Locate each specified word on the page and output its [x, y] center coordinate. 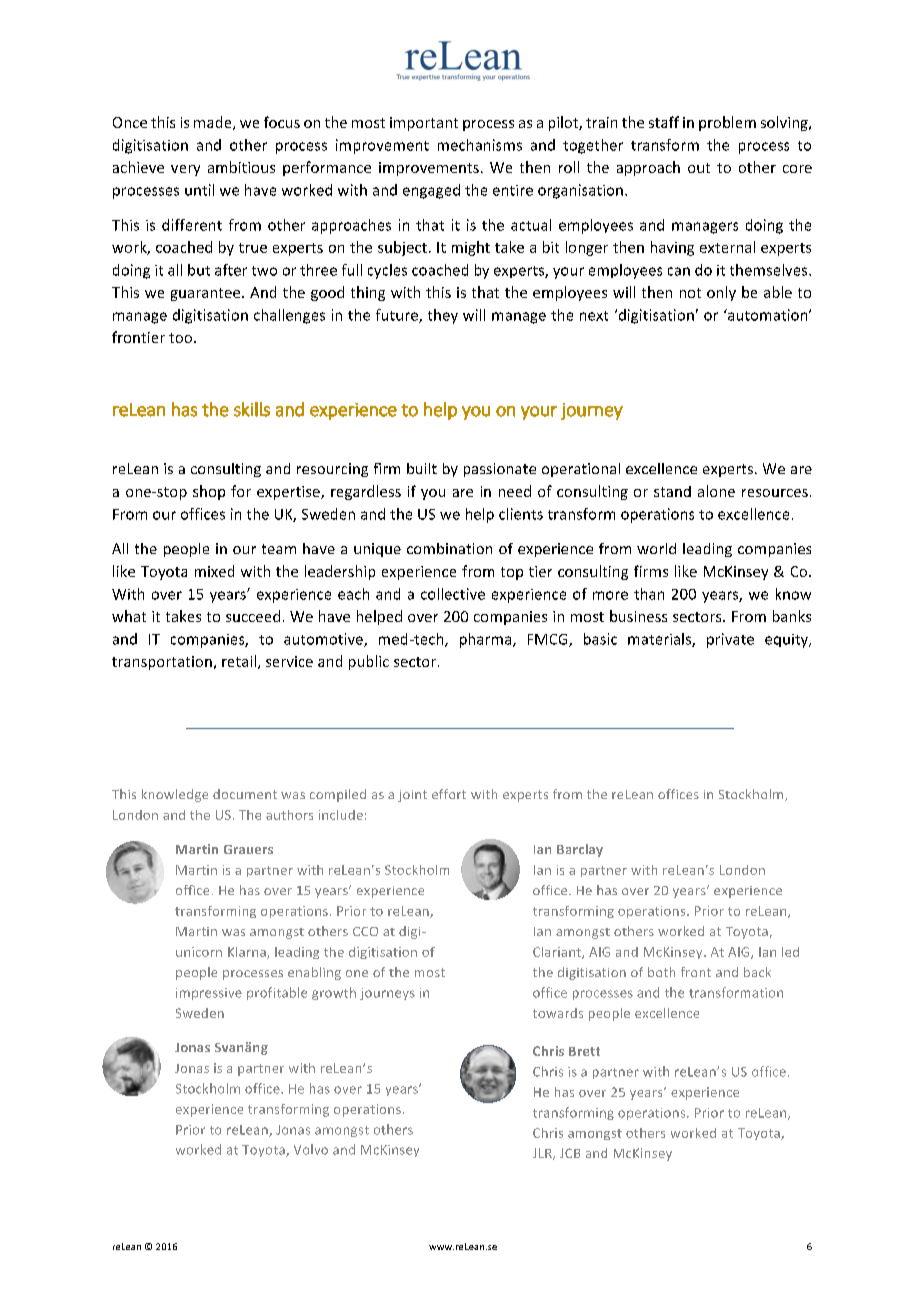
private [730, 640]
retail [239, 661]
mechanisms [480, 145]
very [185, 170]
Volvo [311, 1149]
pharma [487, 640]
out [699, 168]
